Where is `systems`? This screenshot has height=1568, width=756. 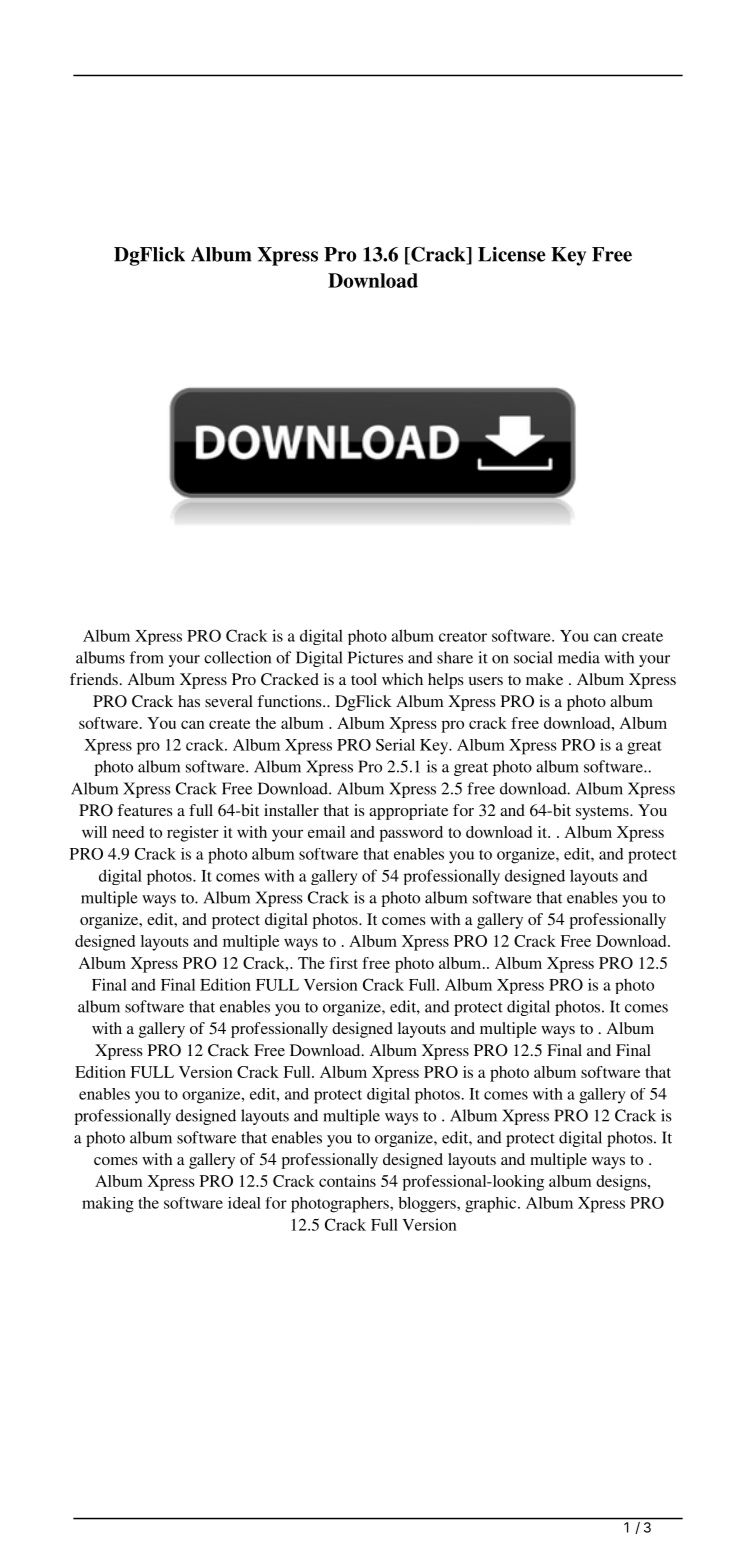 systems is located at coordinates (603, 813).
